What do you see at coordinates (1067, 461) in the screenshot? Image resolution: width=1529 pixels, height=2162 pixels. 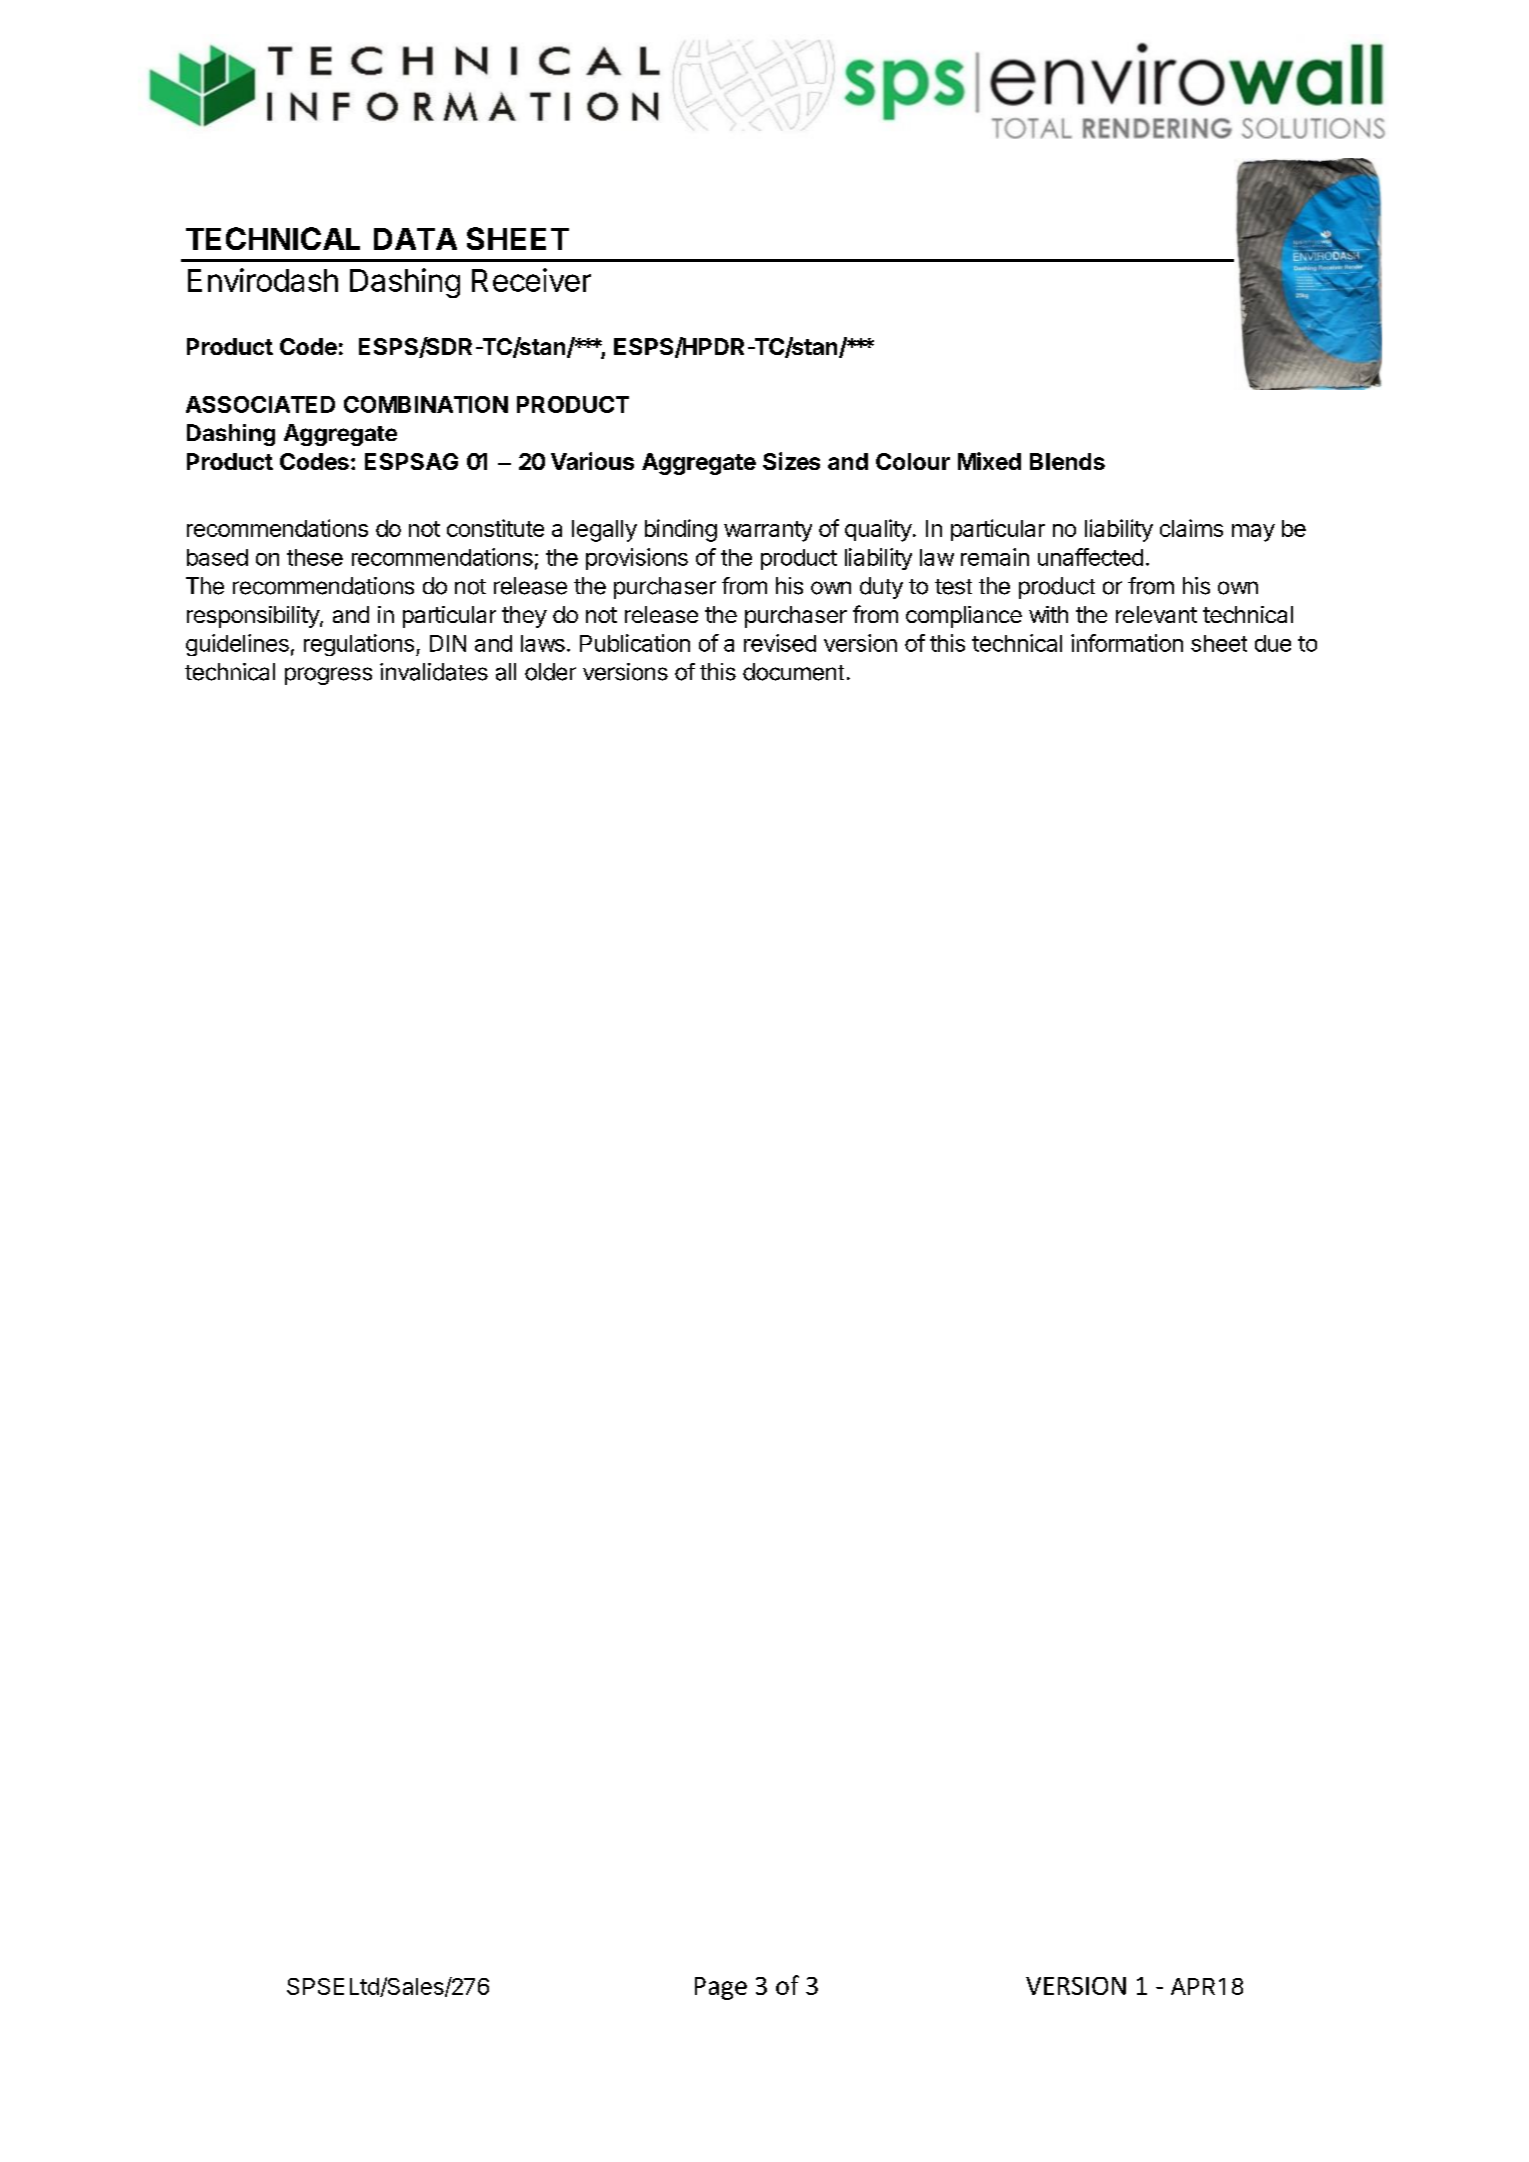 I see `Blends` at bounding box center [1067, 461].
